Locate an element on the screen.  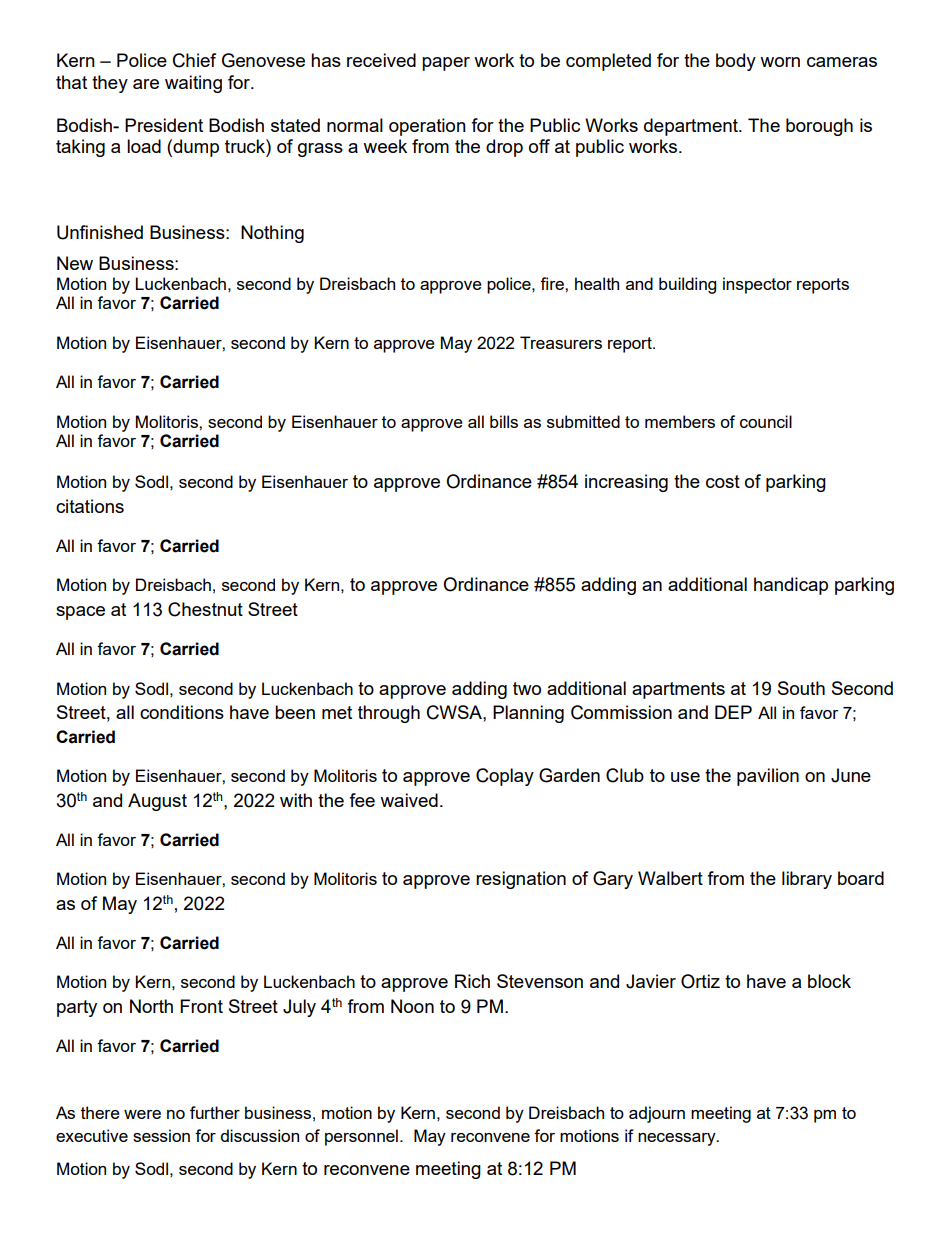
conditions is located at coordinates (182, 712).
